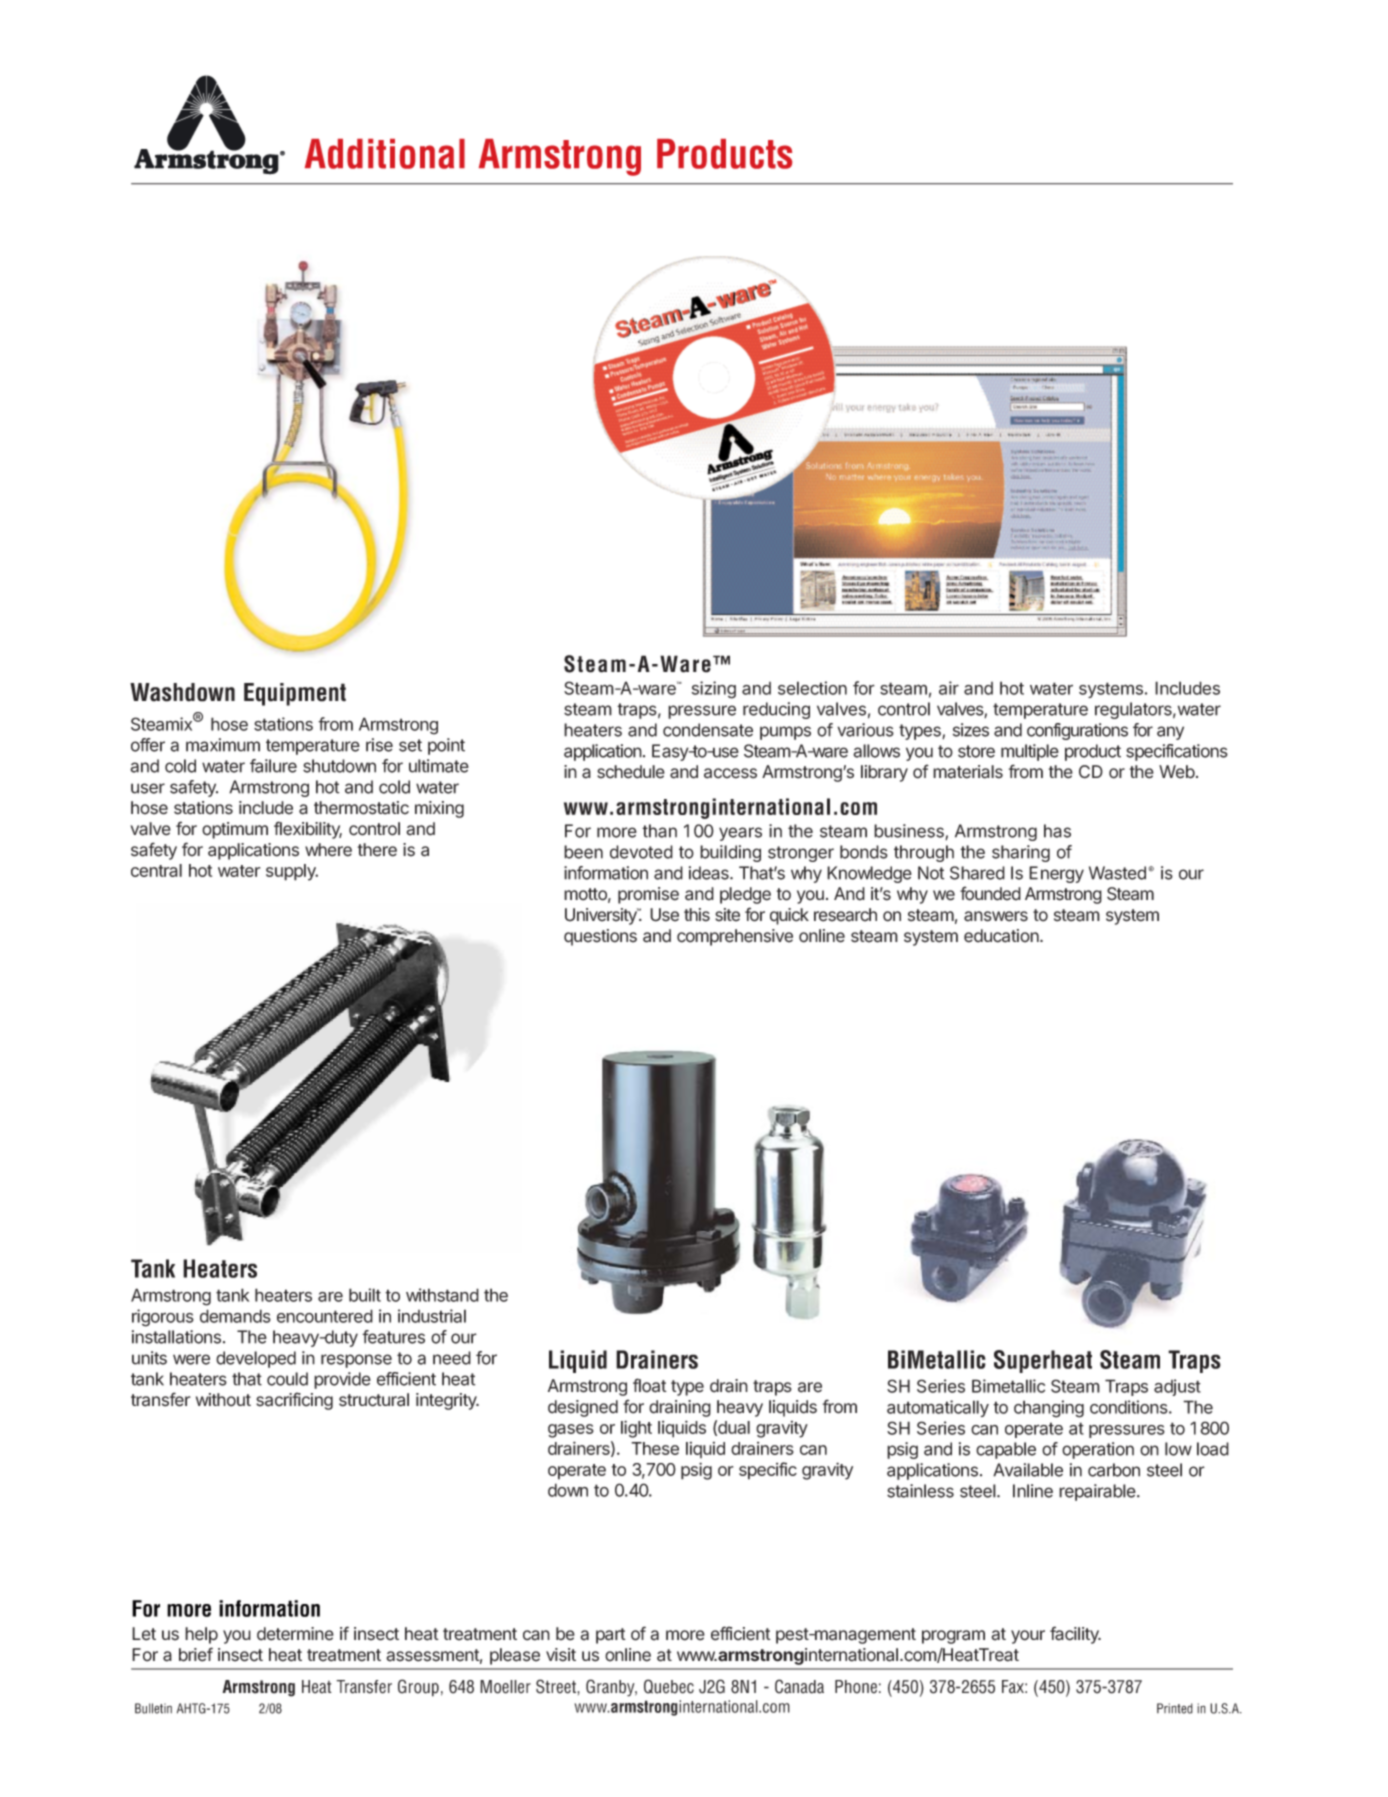 The height and width of the screenshot is (1797, 1388). I want to click on selection, so click(812, 688).
